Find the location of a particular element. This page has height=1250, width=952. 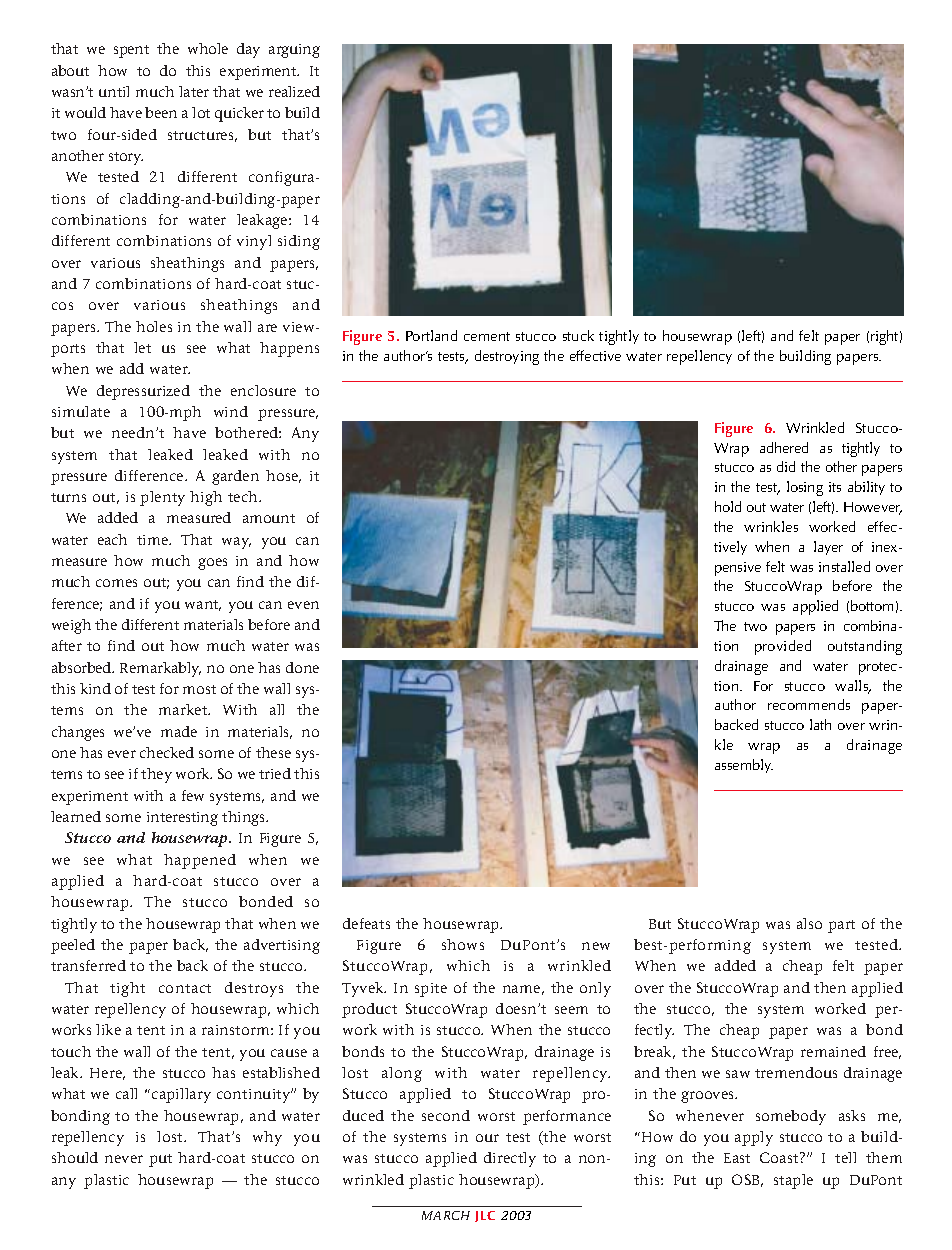

cement is located at coordinates (487, 336).
